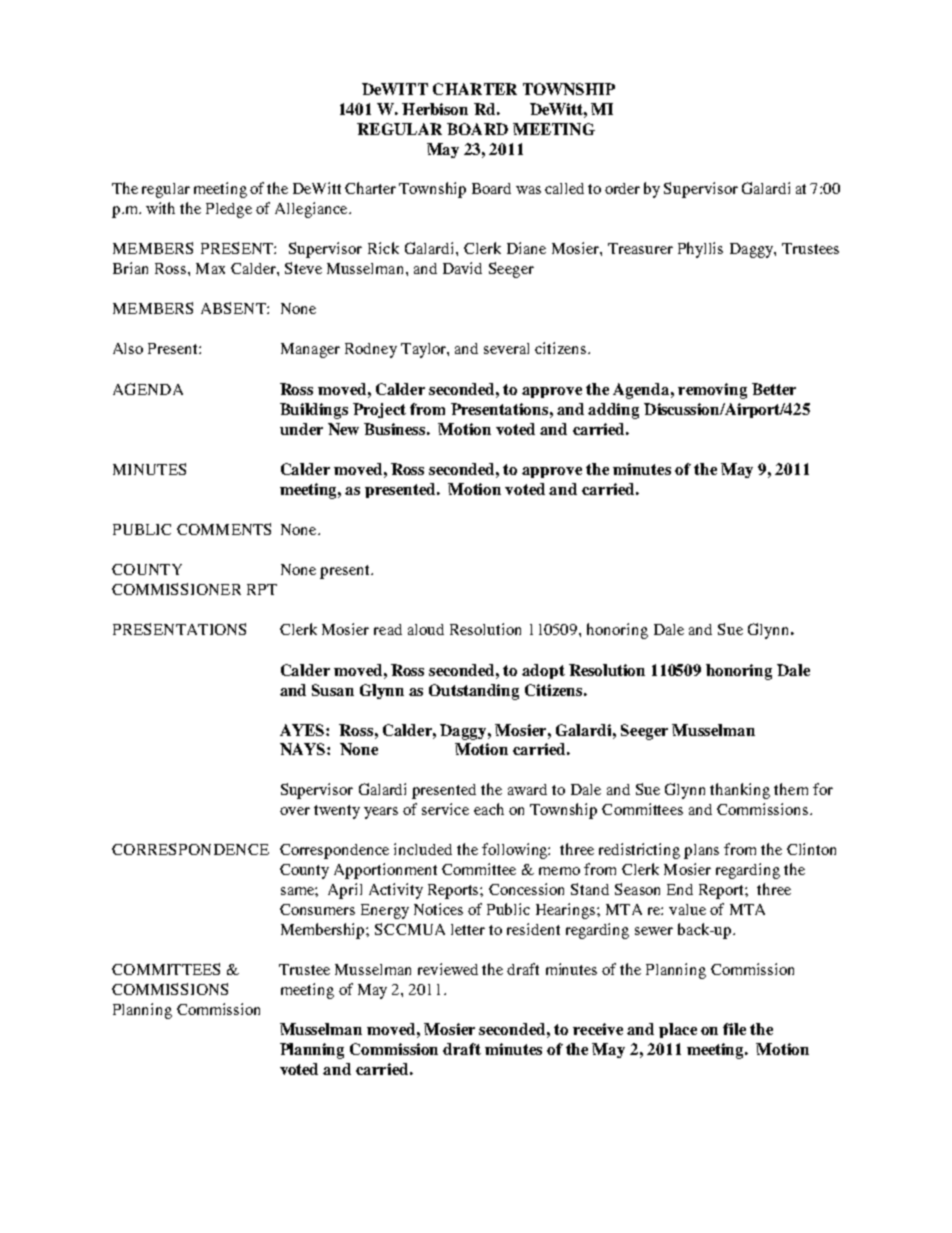 Image resolution: width=952 pixels, height=1233 pixels. What do you see at coordinates (229, 210) in the screenshot?
I see `Pledge` at bounding box center [229, 210].
